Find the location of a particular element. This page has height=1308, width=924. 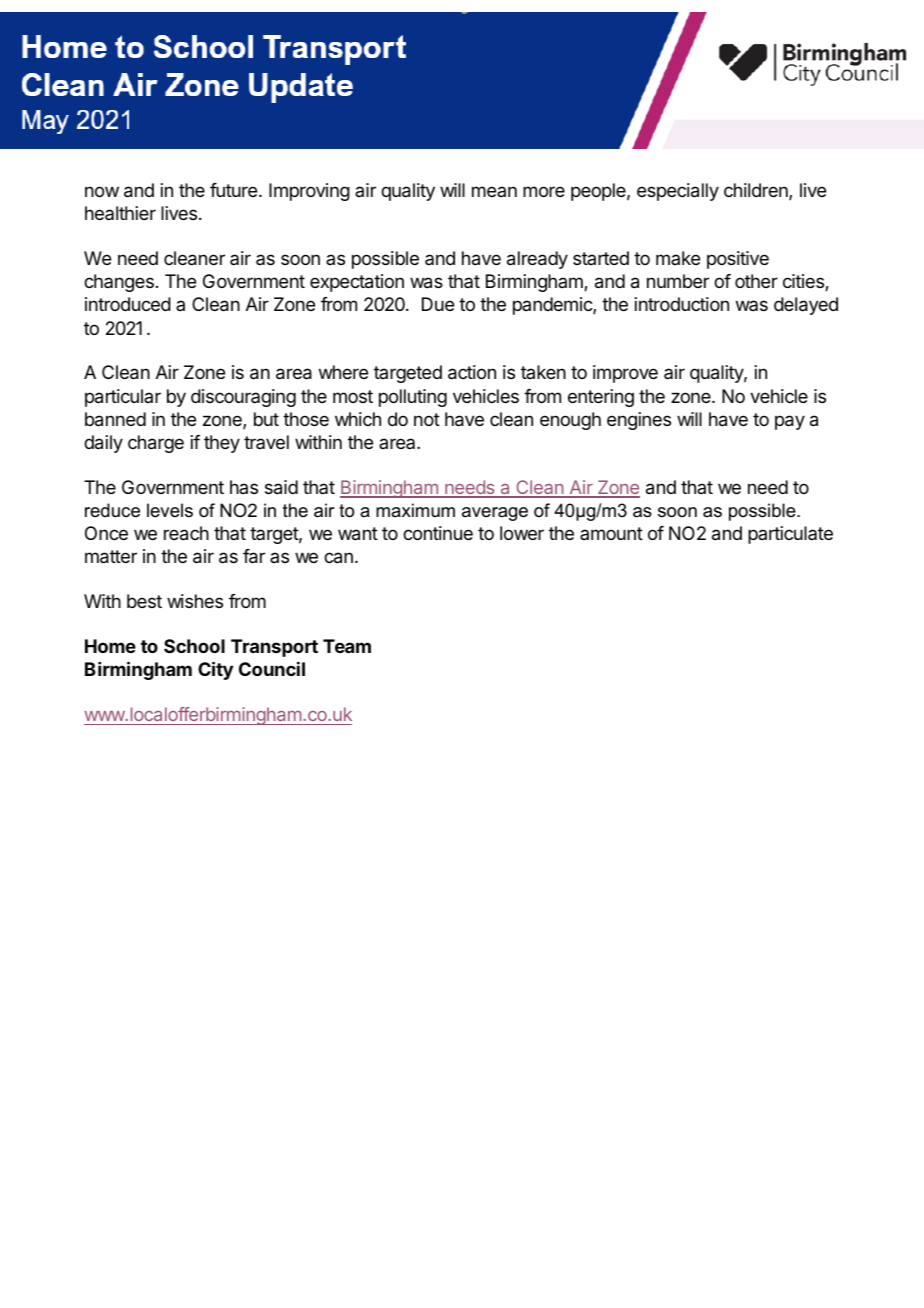

far is located at coordinates (254, 556).
